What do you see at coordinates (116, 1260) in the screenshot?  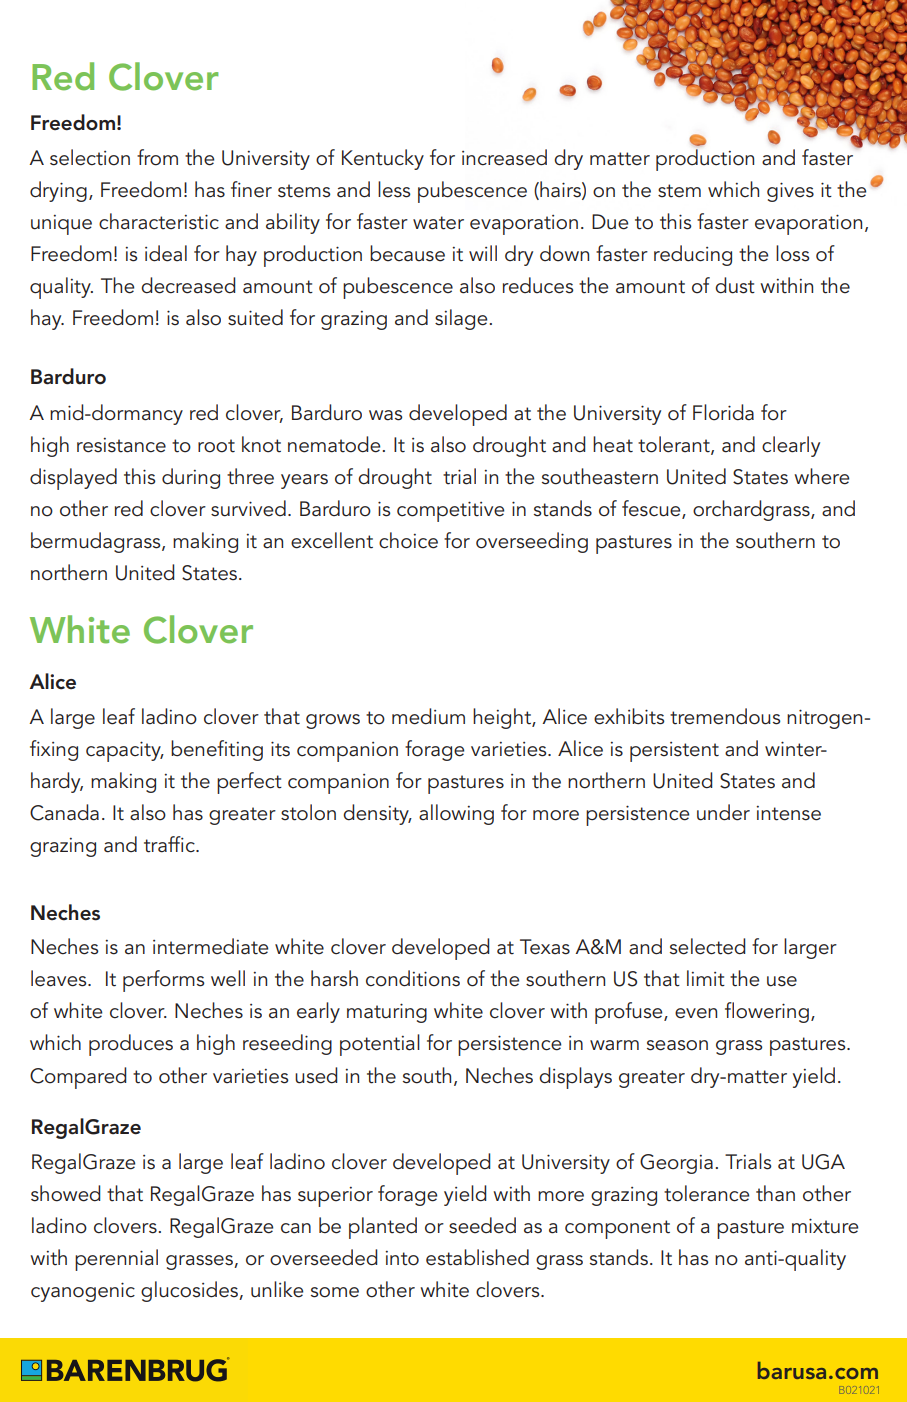 I see `perennial` at bounding box center [116, 1260].
